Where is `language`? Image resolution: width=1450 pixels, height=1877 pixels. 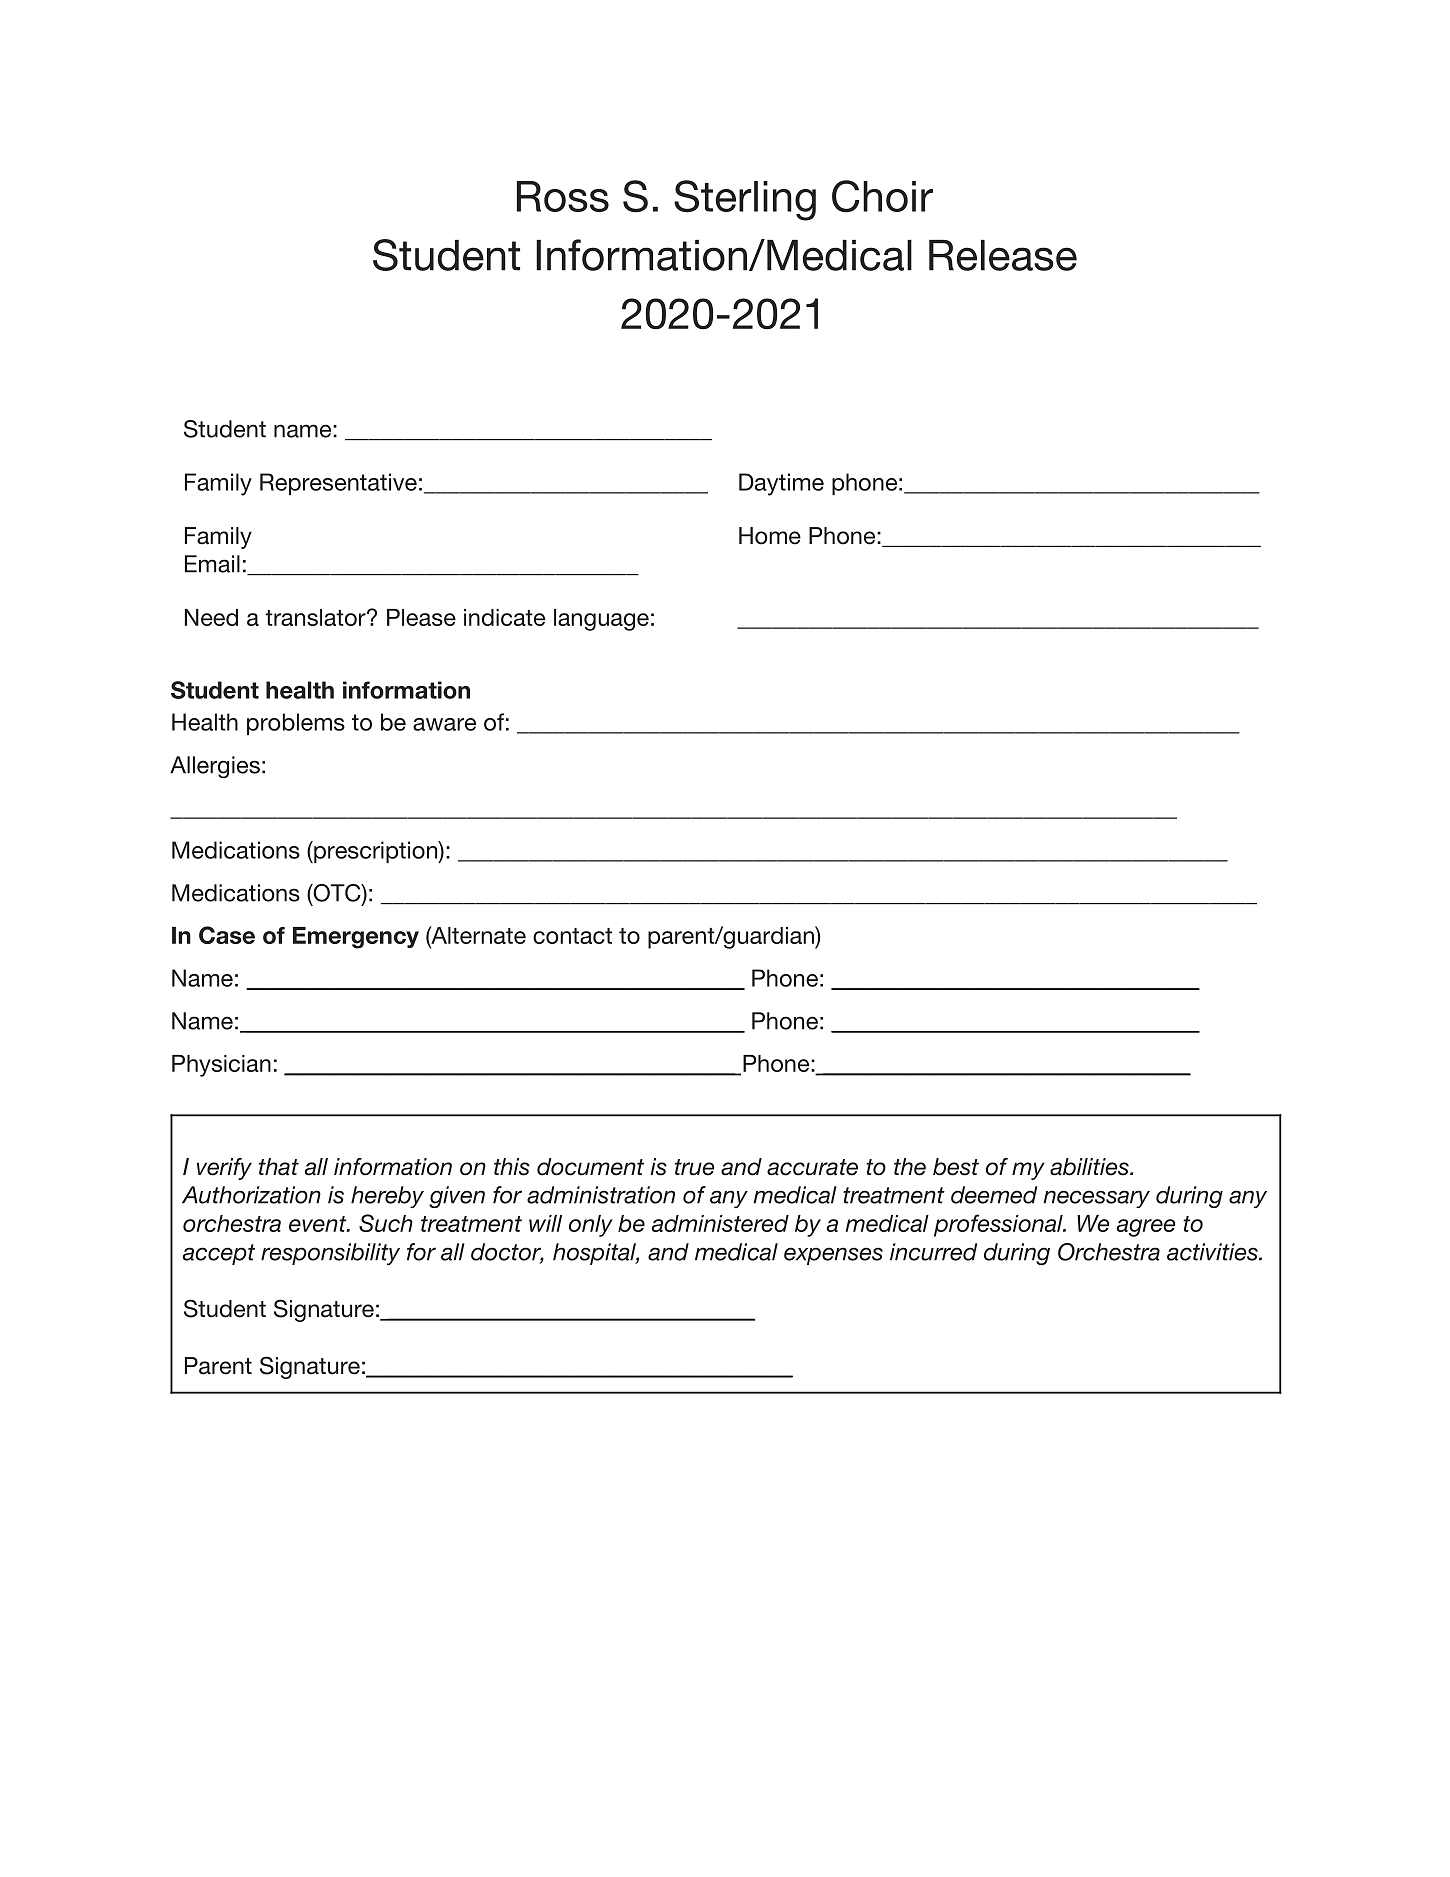
language is located at coordinates (601, 620).
